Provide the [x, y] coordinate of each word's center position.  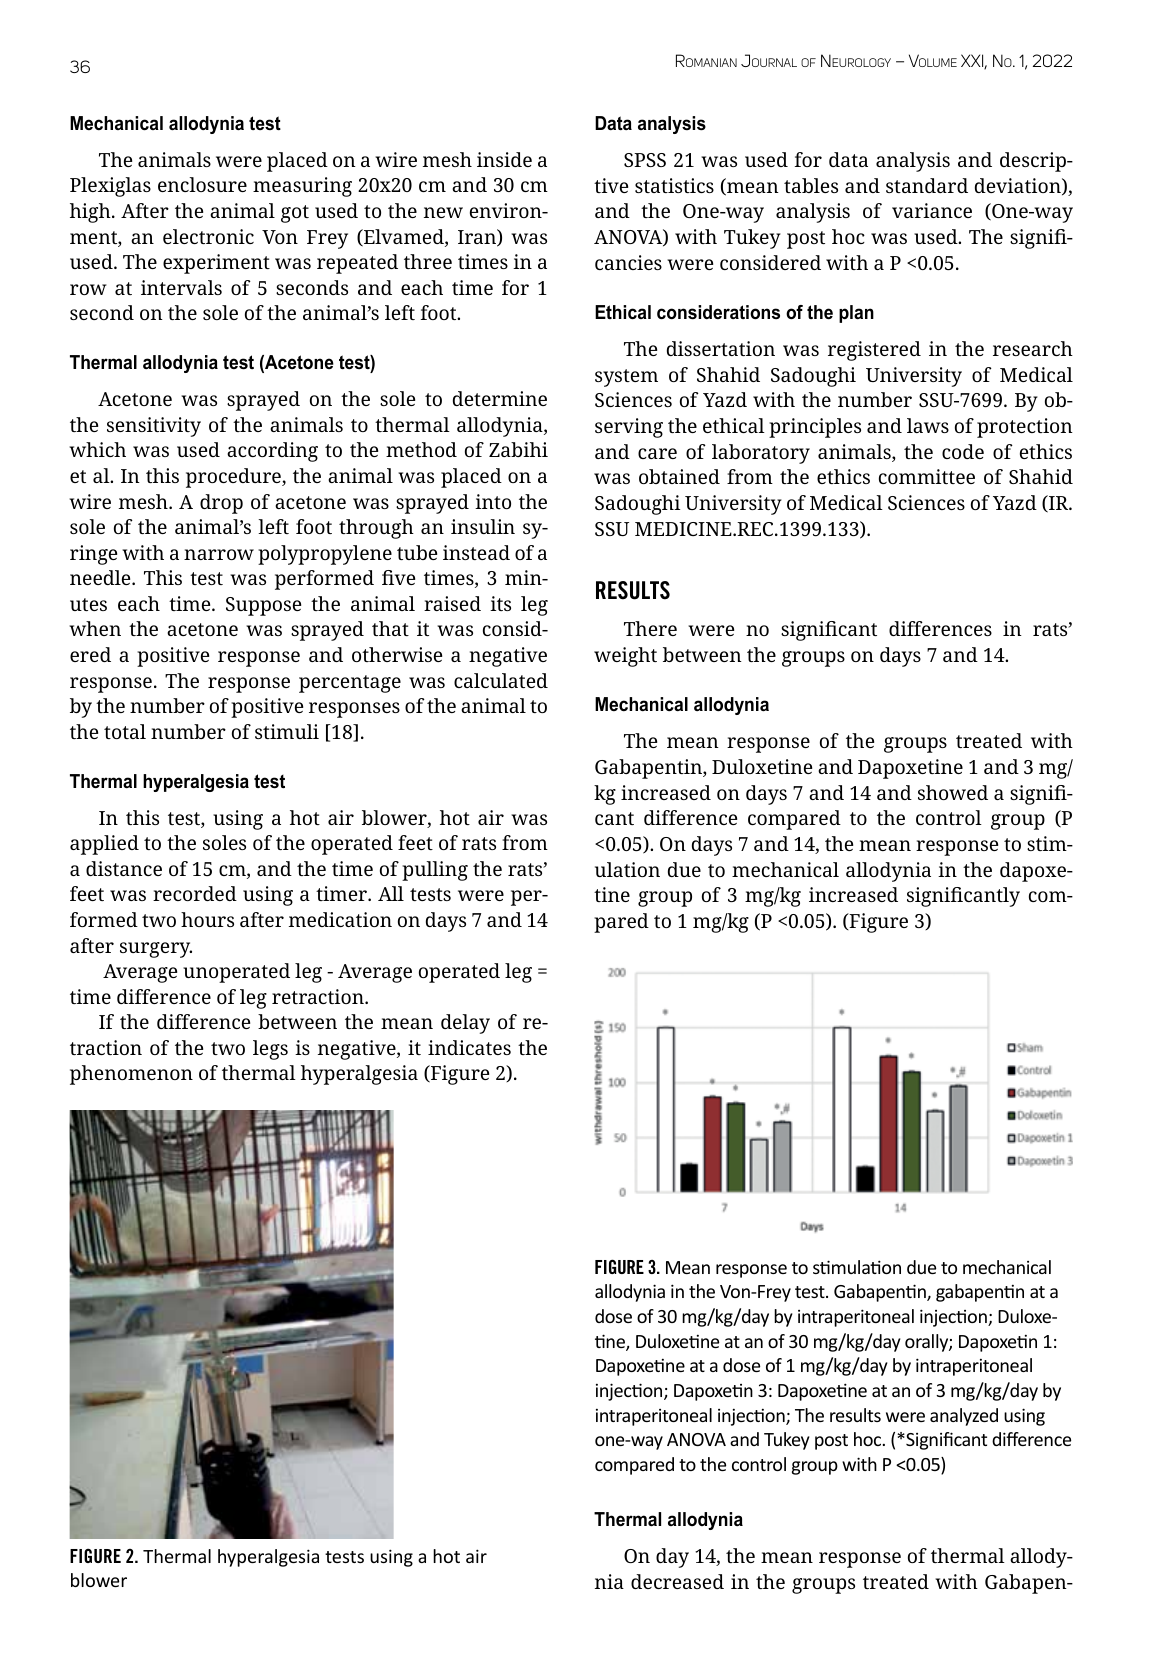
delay [465, 1024]
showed [953, 792]
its [500, 603]
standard [927, 185]
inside [504, 159]
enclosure [202, 184]
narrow [219, 554]
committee [927, 476]
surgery [156, 950]
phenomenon [131, 1075]
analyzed [964, 1417]
